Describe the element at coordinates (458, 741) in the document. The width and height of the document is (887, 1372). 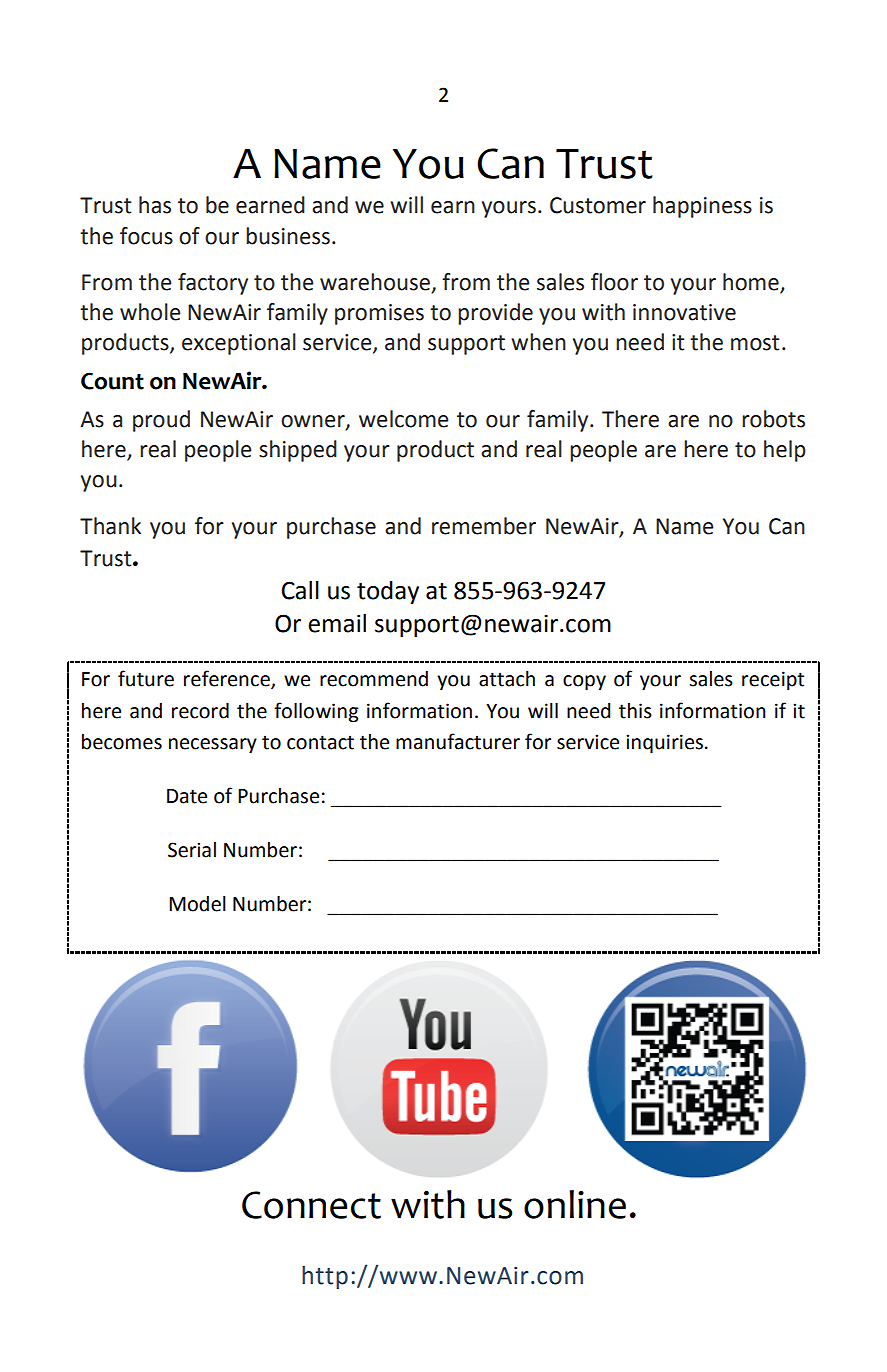
I see `manufacturer` at that location.
